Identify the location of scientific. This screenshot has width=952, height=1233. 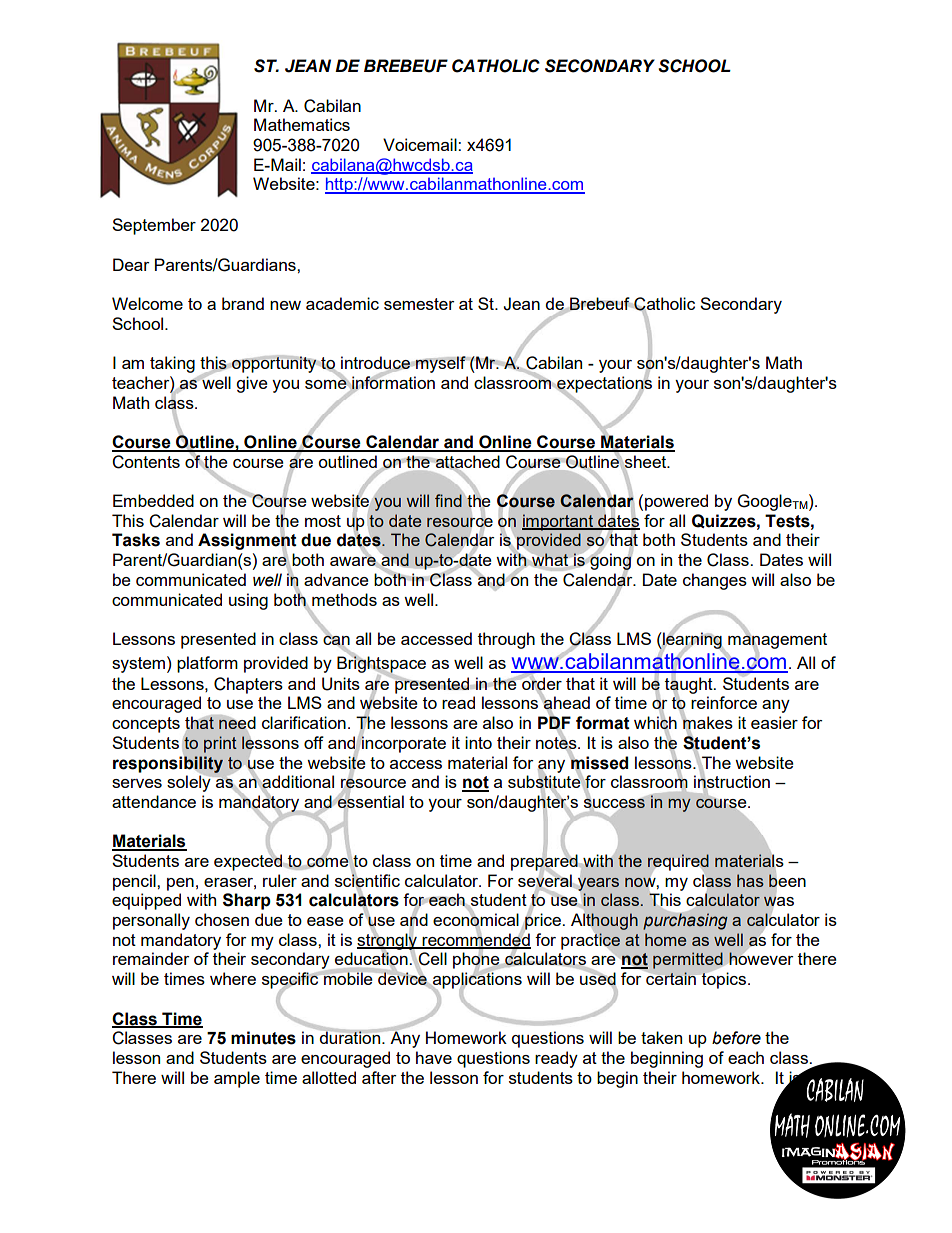
(367, 880).
